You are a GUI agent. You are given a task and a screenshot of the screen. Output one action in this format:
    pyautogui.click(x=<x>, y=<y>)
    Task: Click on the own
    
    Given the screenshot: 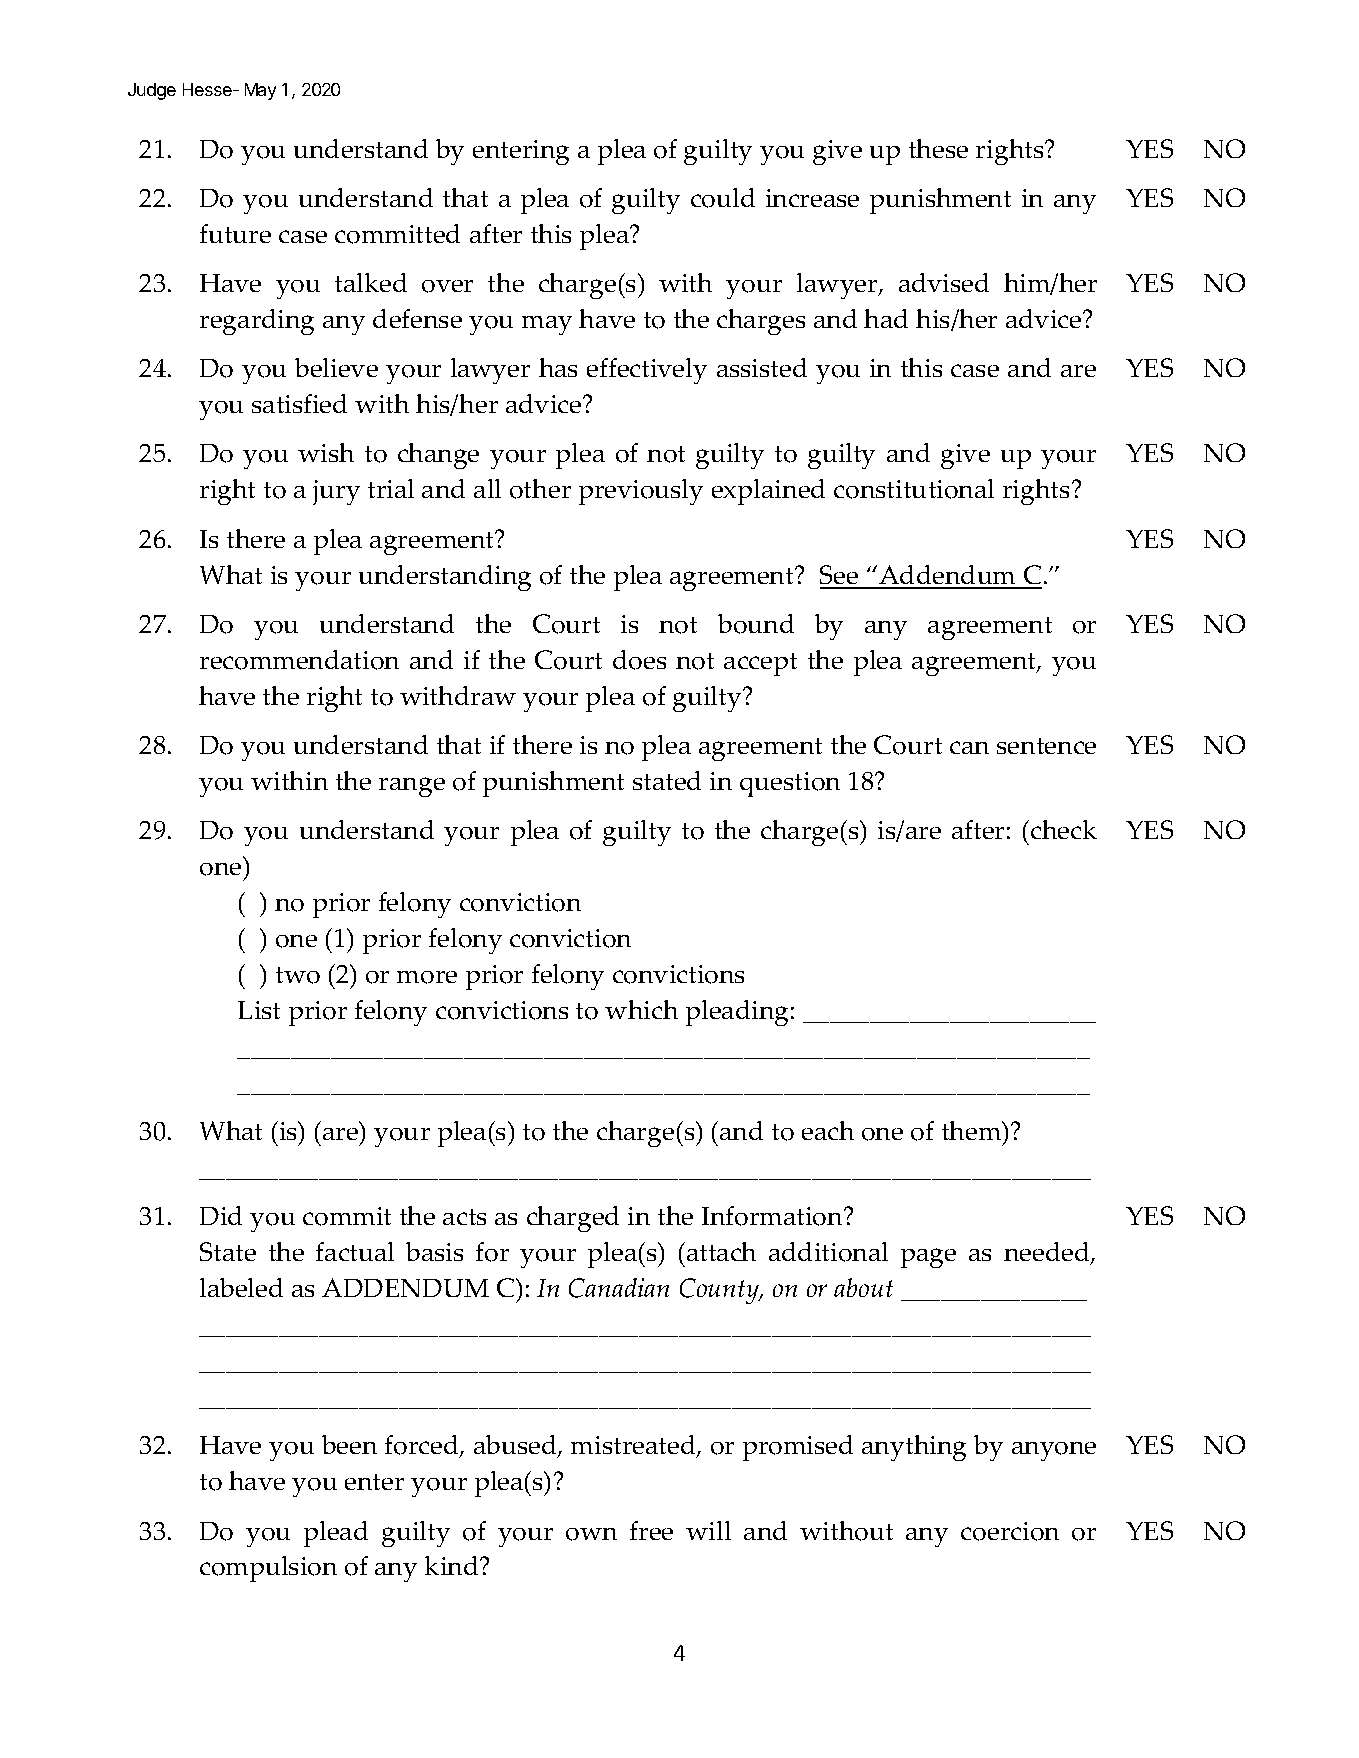 What is the action you would take?
    pyautogui.click(x=591, y=1534)
